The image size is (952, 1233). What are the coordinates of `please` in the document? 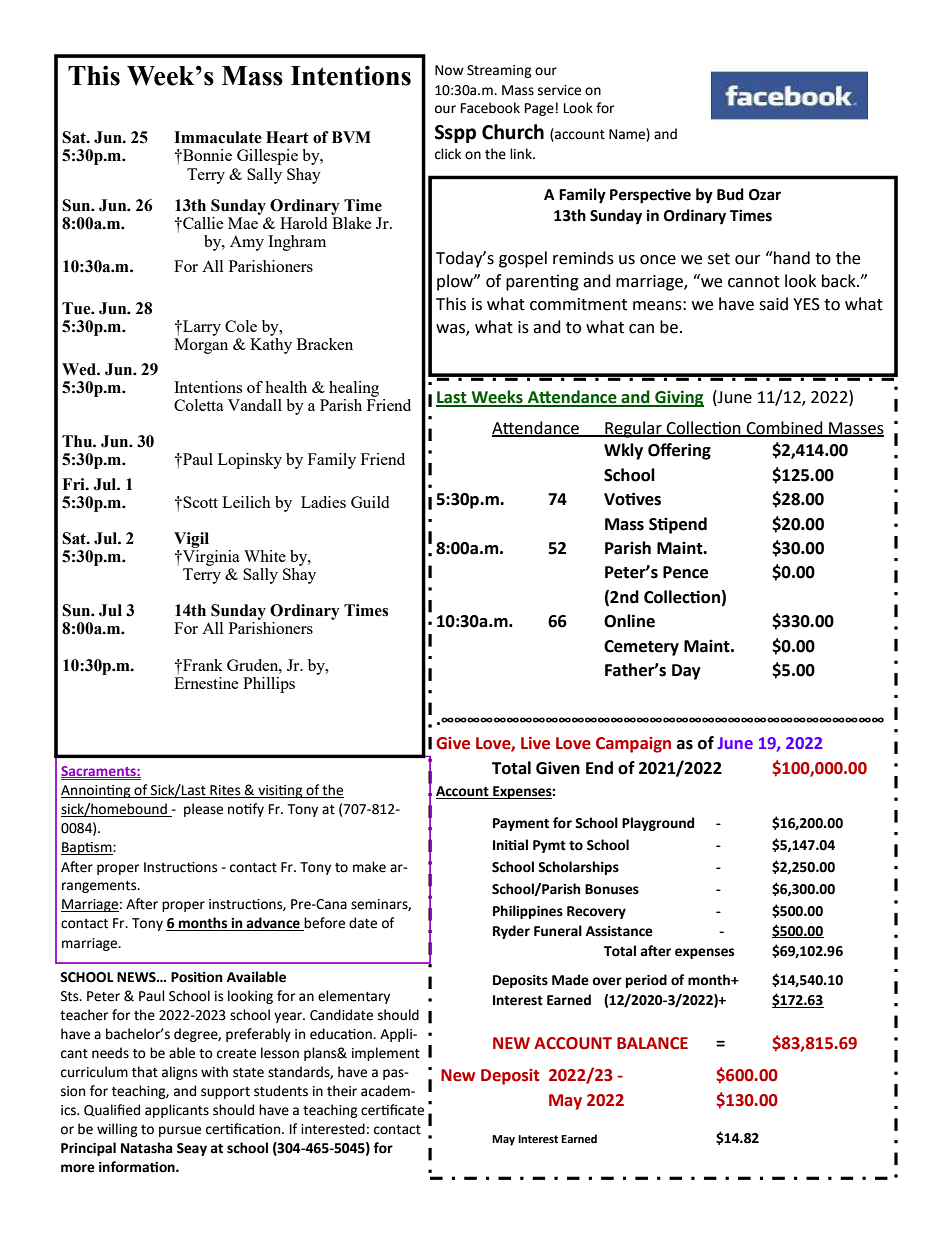 It's located at (203, 810).
